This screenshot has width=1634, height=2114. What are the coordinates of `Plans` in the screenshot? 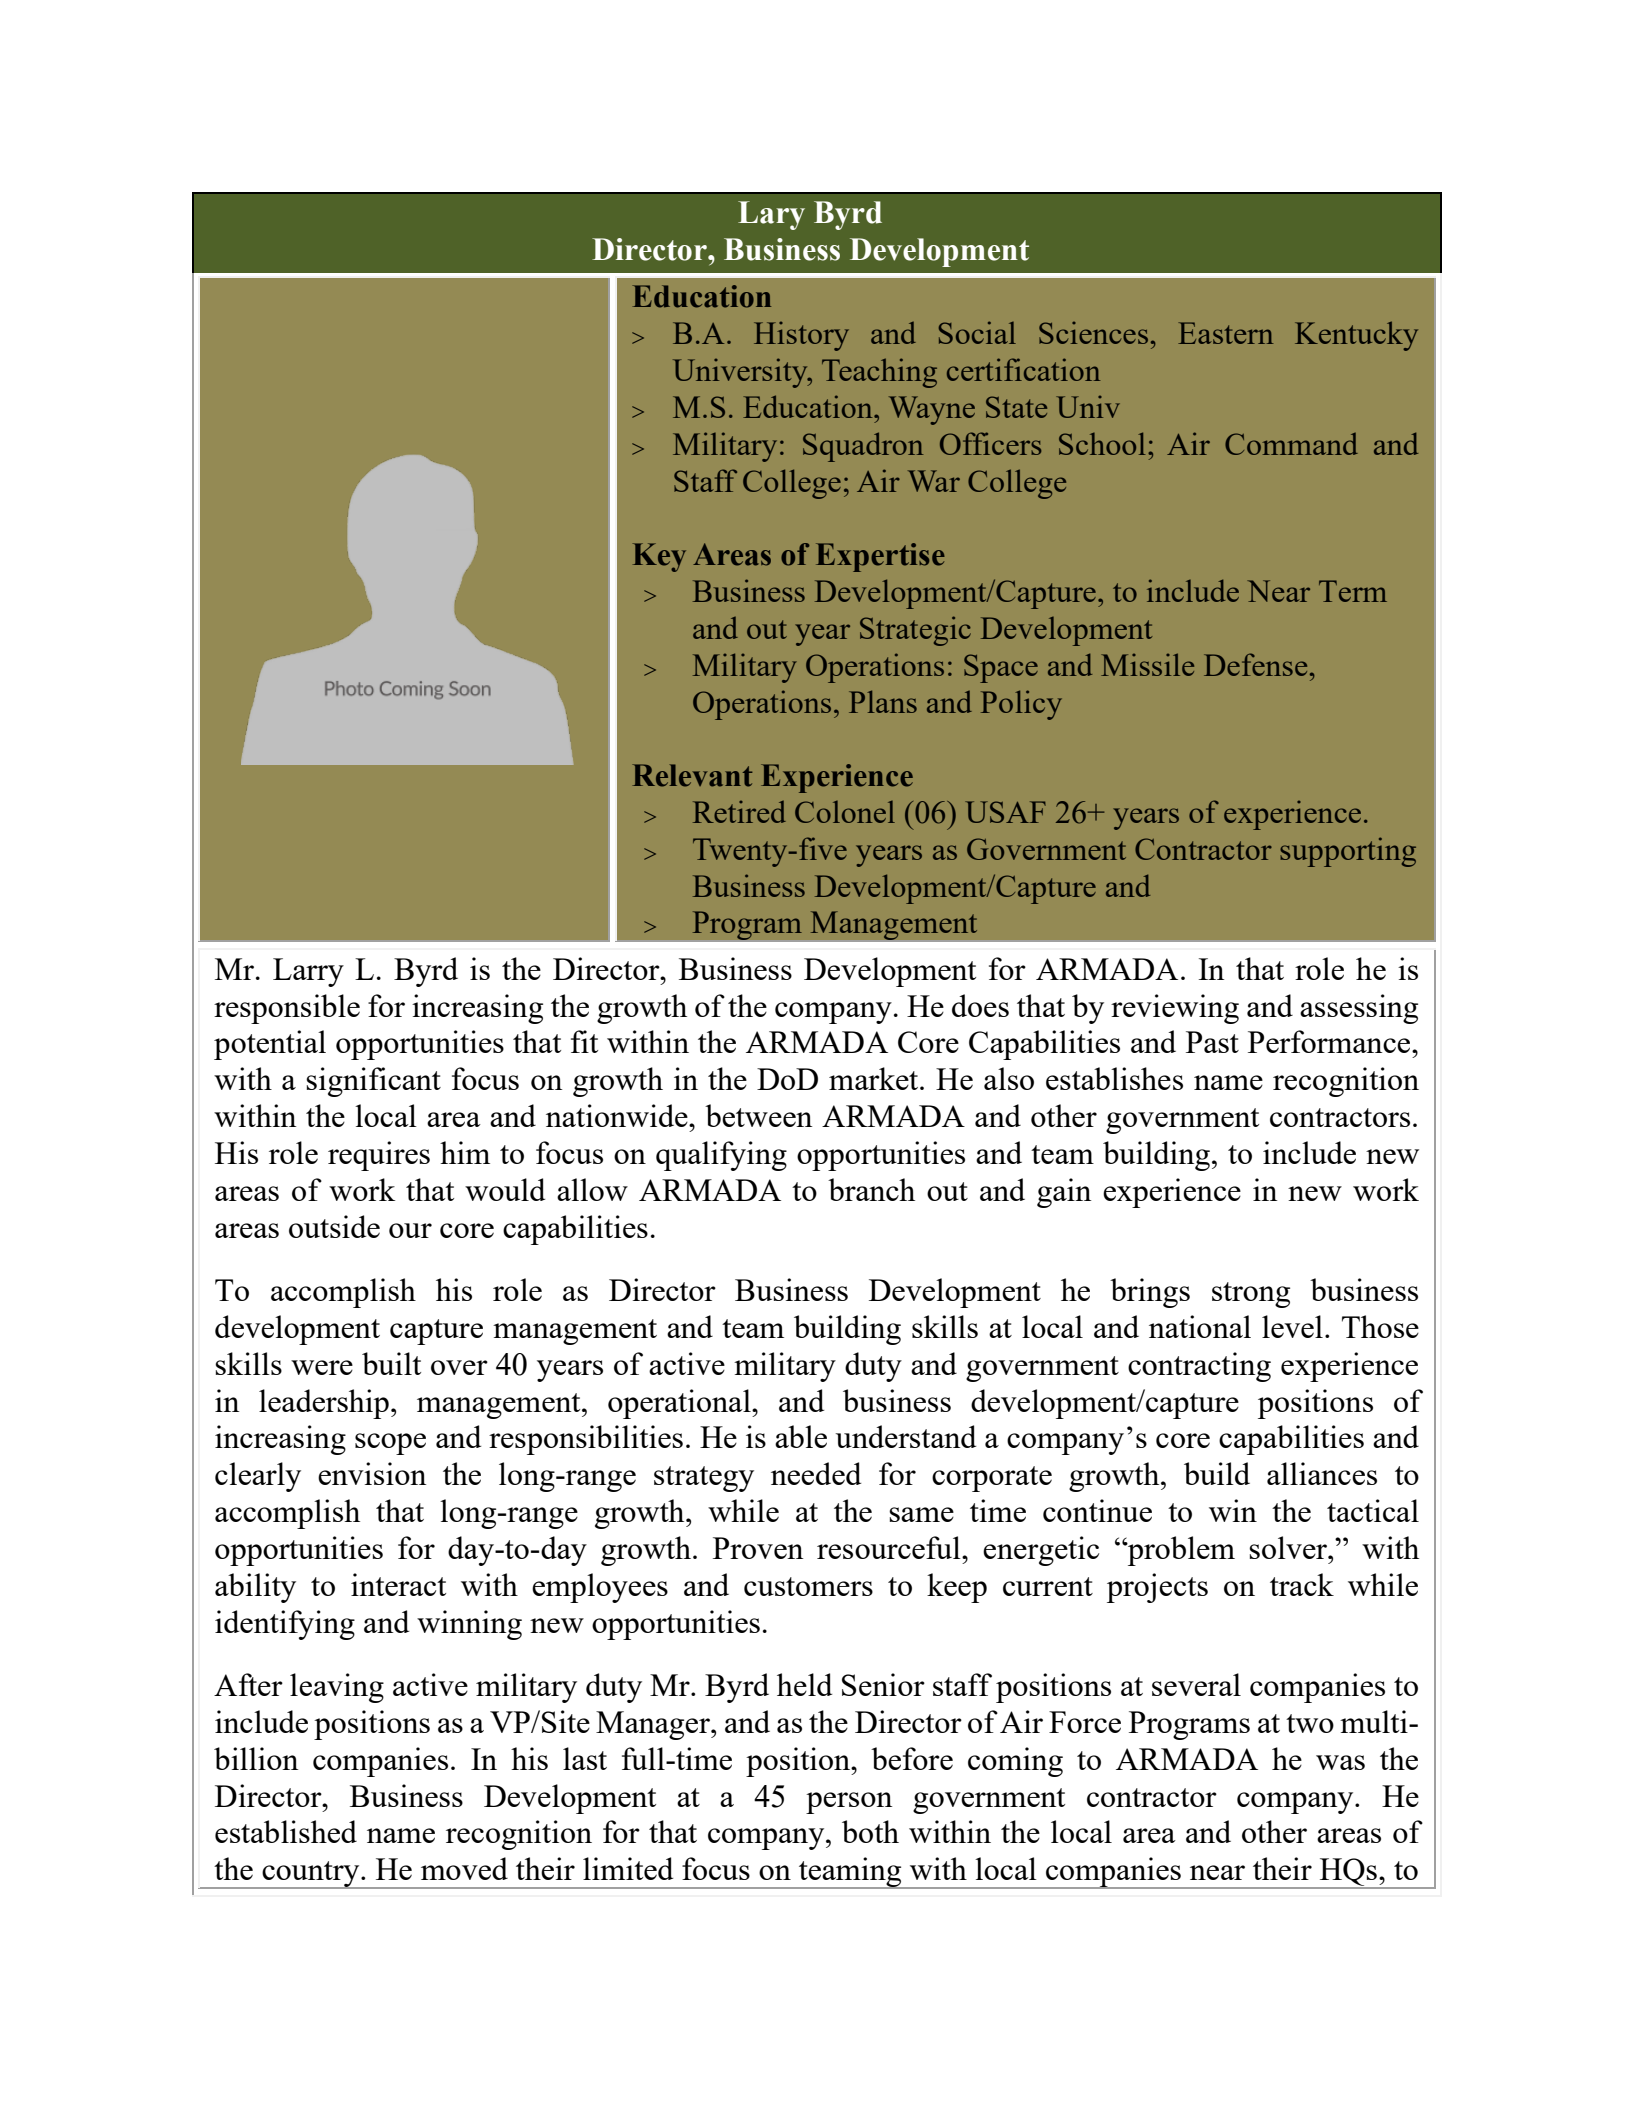 It's located at (883, 701).
